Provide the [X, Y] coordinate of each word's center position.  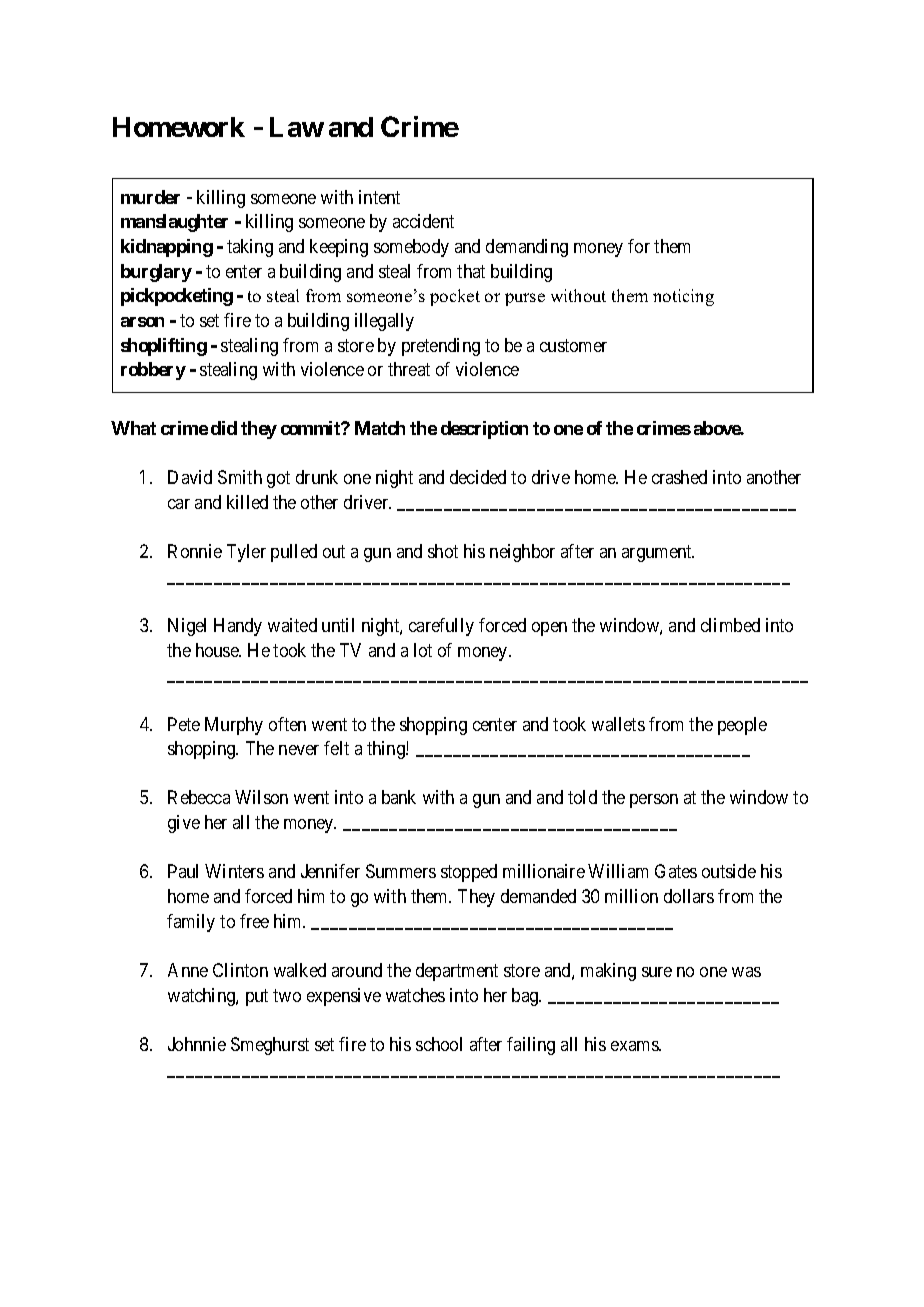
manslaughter [174, 223]
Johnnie [197, 1044]
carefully [441, 627]
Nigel [187, 627]
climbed [730, 625]
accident [423, 221]
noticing [683, 297]
